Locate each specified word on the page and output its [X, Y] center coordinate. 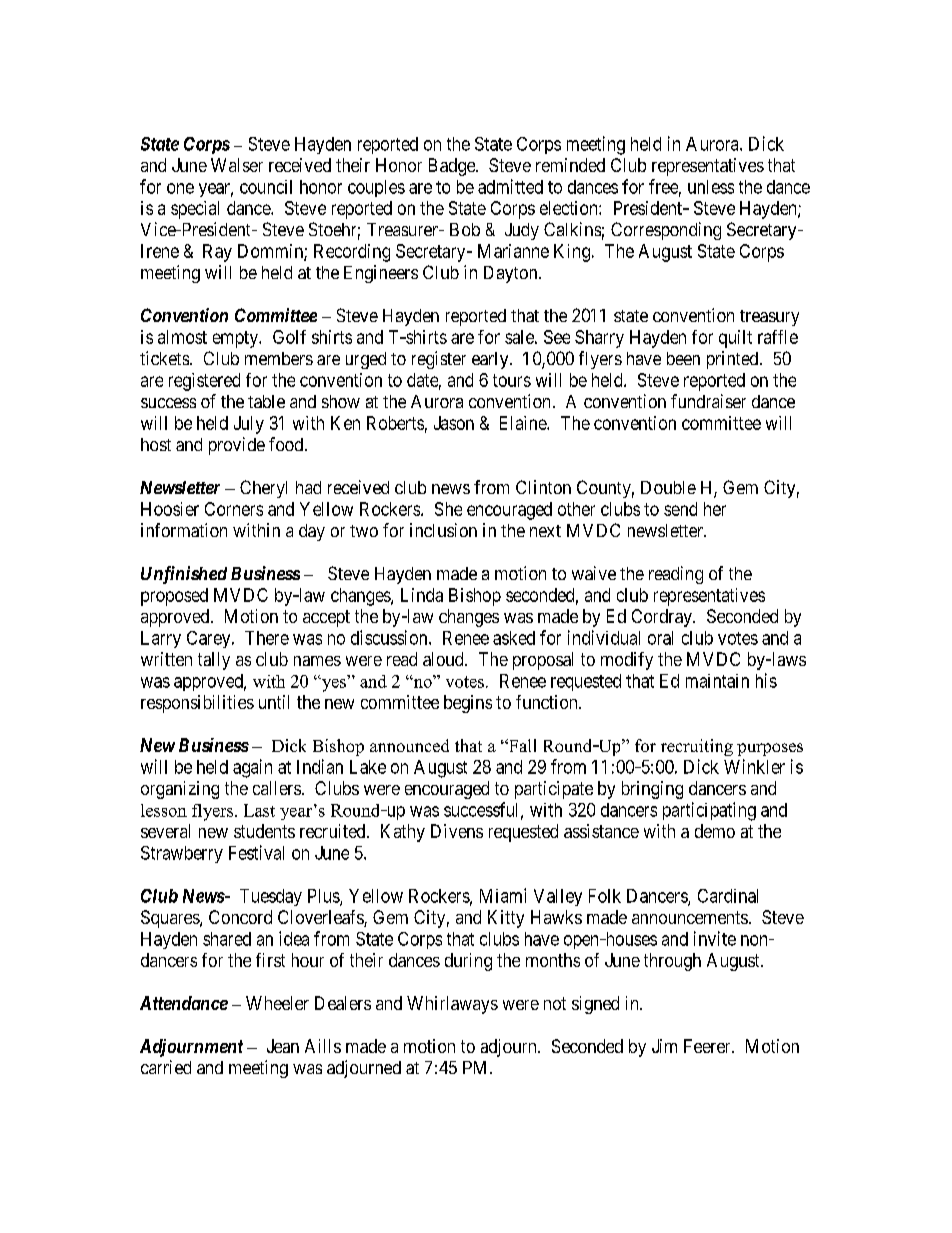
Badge [453, 167]
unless [711, 187]
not [555, 1003]
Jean [283, 1046]
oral [660, 638]
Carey [210, 639]
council [266, 187]
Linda [422, 595]
